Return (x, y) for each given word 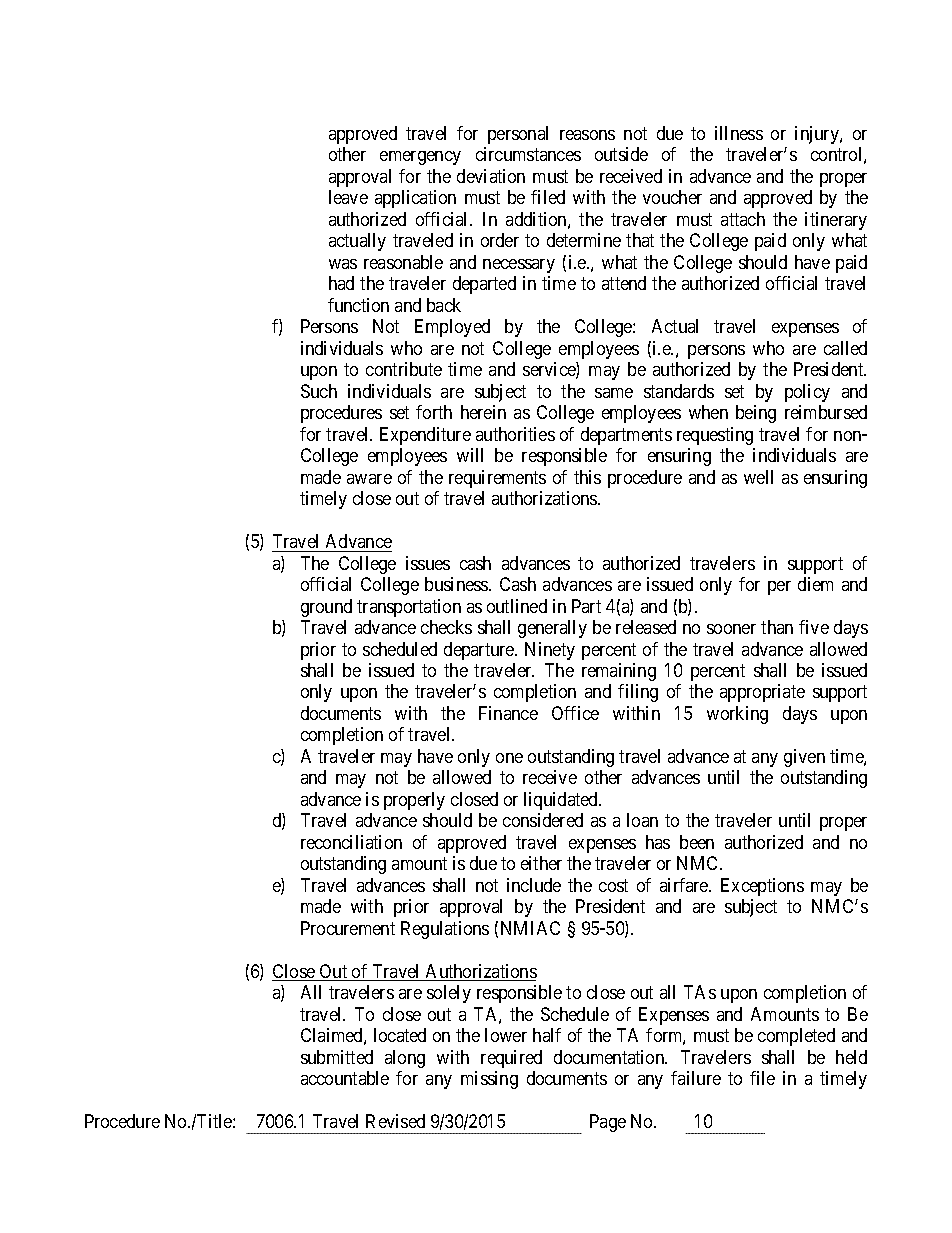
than (777, 627)
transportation (409, 608)
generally (552, 629)
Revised (395, 1121)
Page (608, 1123)
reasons (587, 135)
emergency (420, 158)
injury (818, 135)
